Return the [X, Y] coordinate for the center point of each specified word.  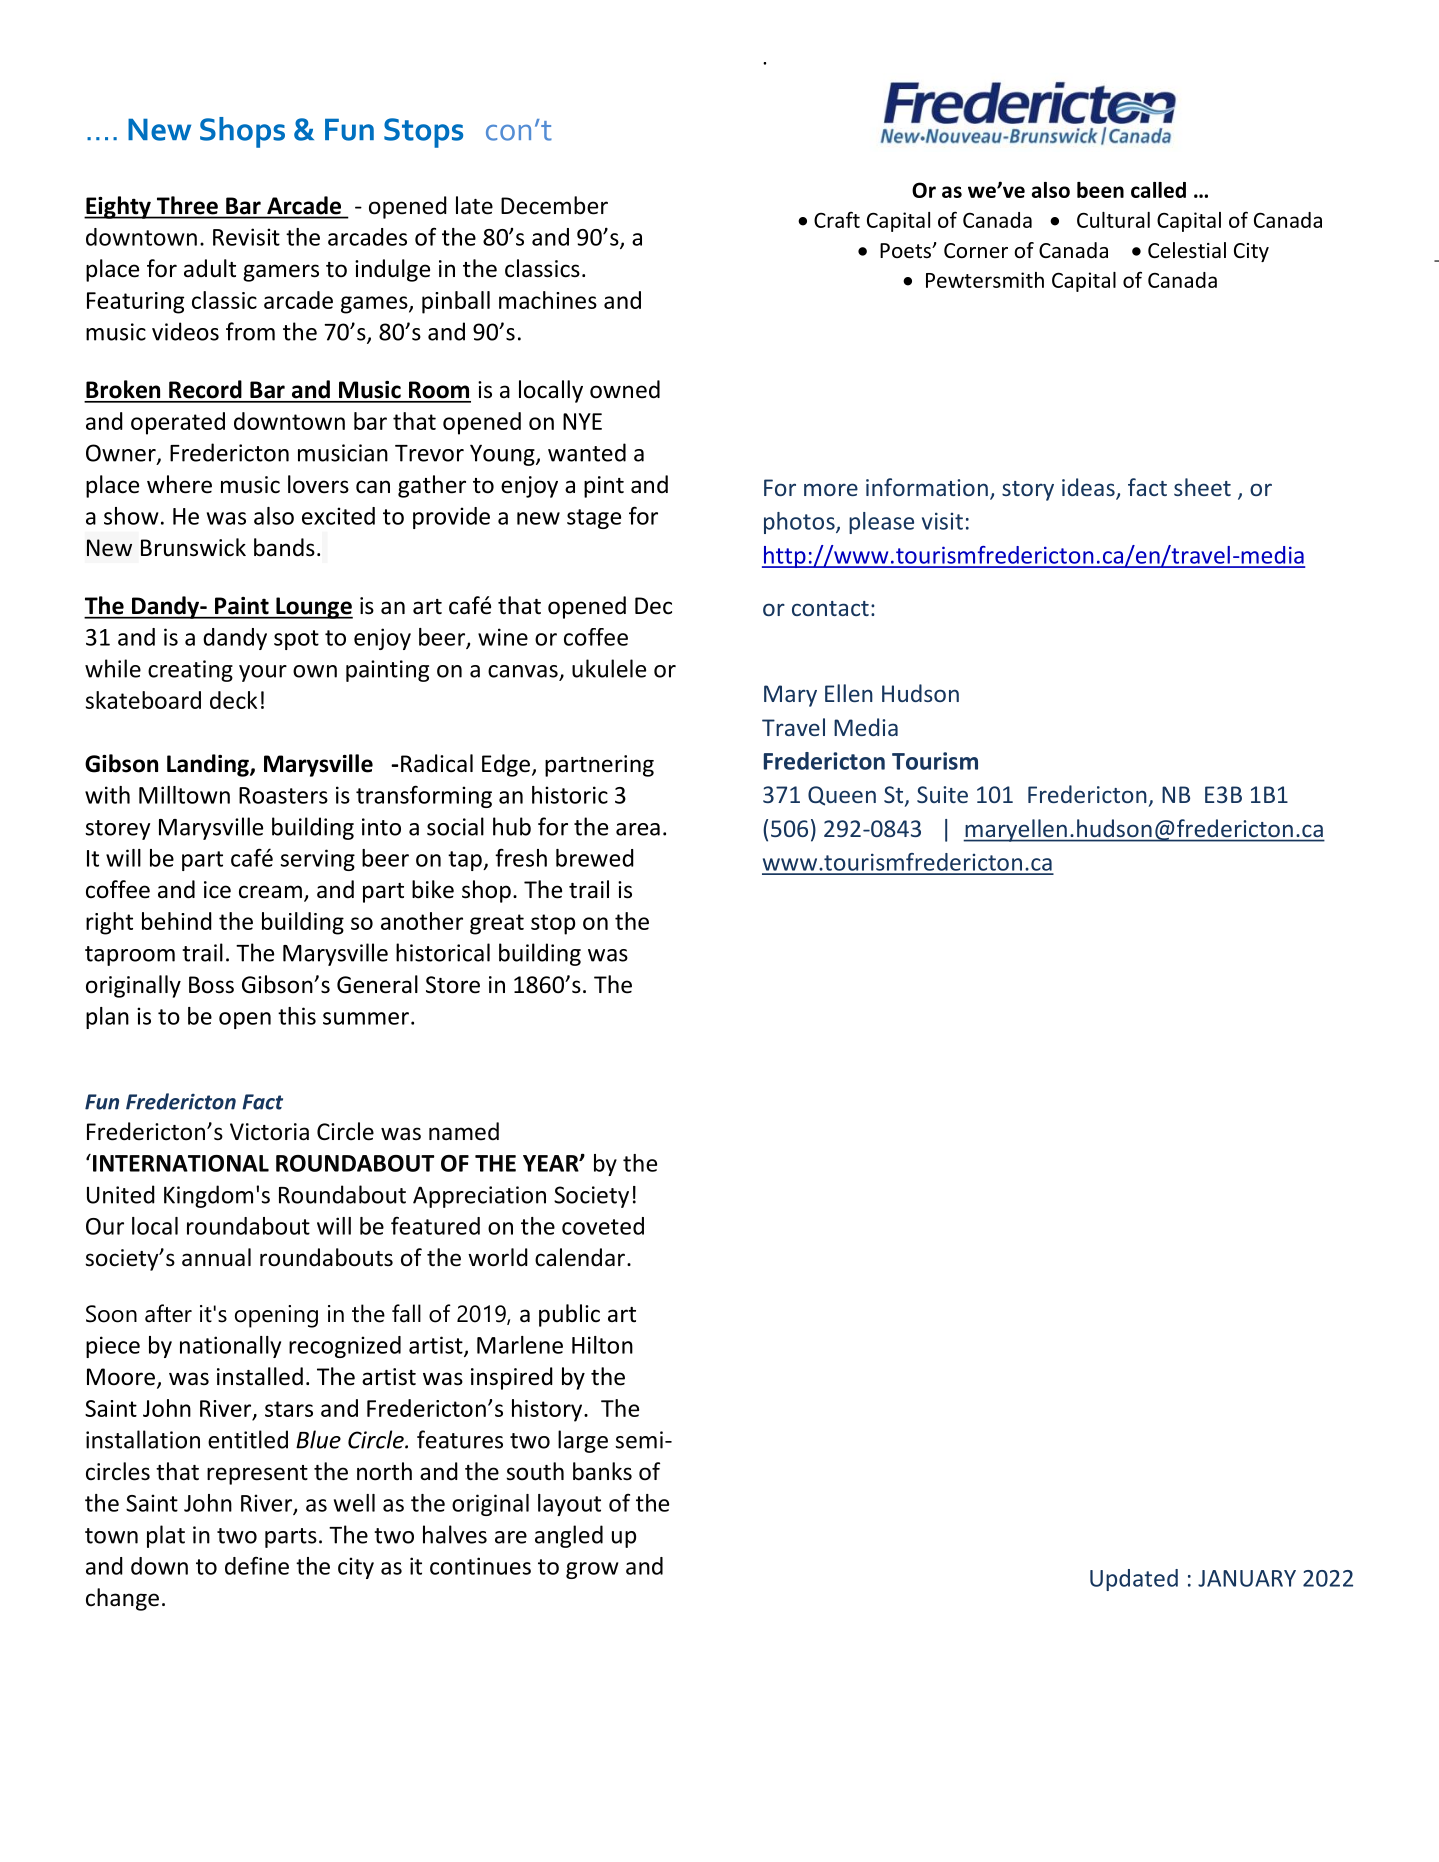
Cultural [1113, 220]
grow [592, 1570]
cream [270, 892]
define [257, 1565]
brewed [595, 858]
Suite [942, 794]
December [554, 205]
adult [210, 268]
